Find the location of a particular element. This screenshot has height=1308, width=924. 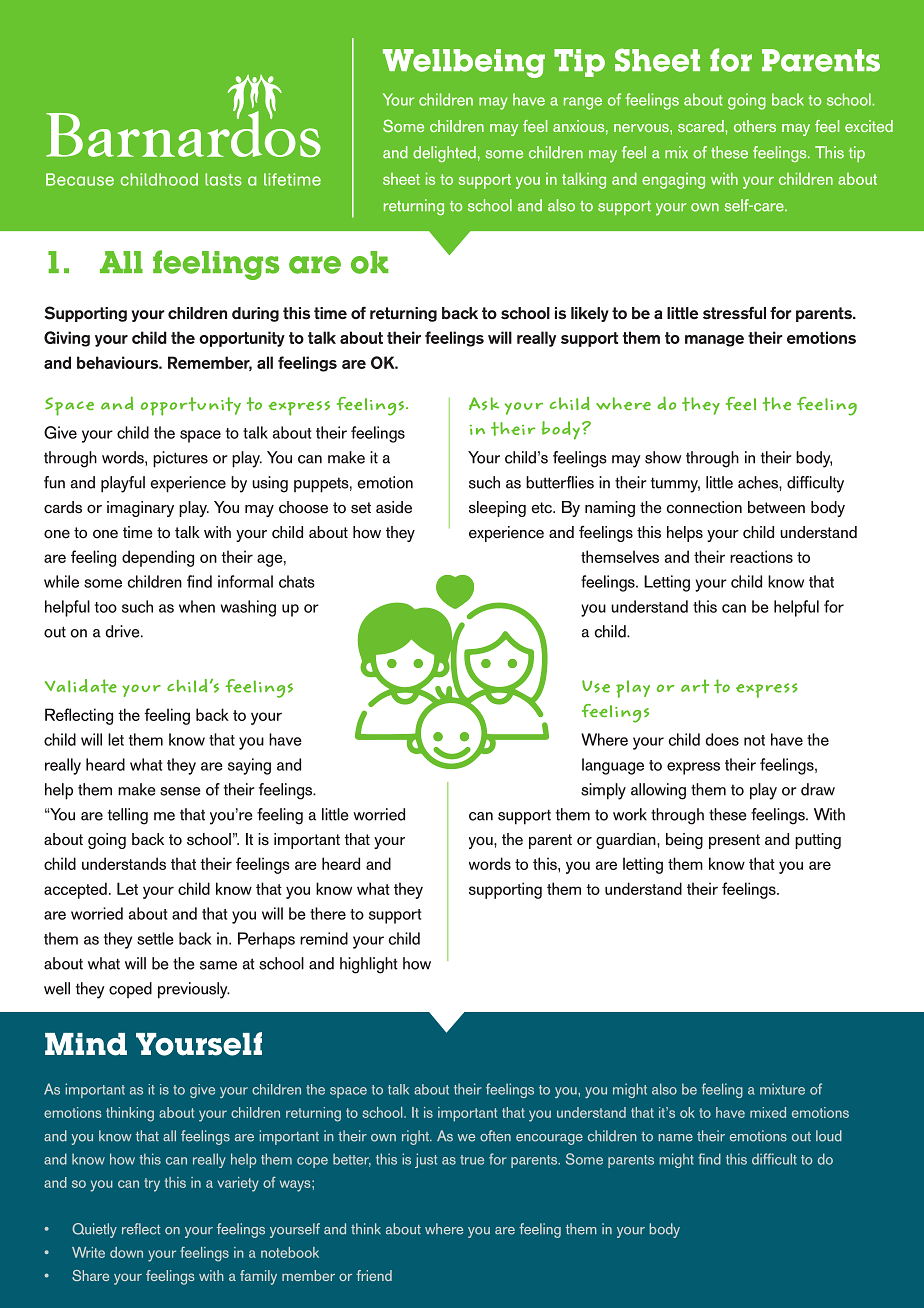

Ask is located at coordinates (484, 403).
